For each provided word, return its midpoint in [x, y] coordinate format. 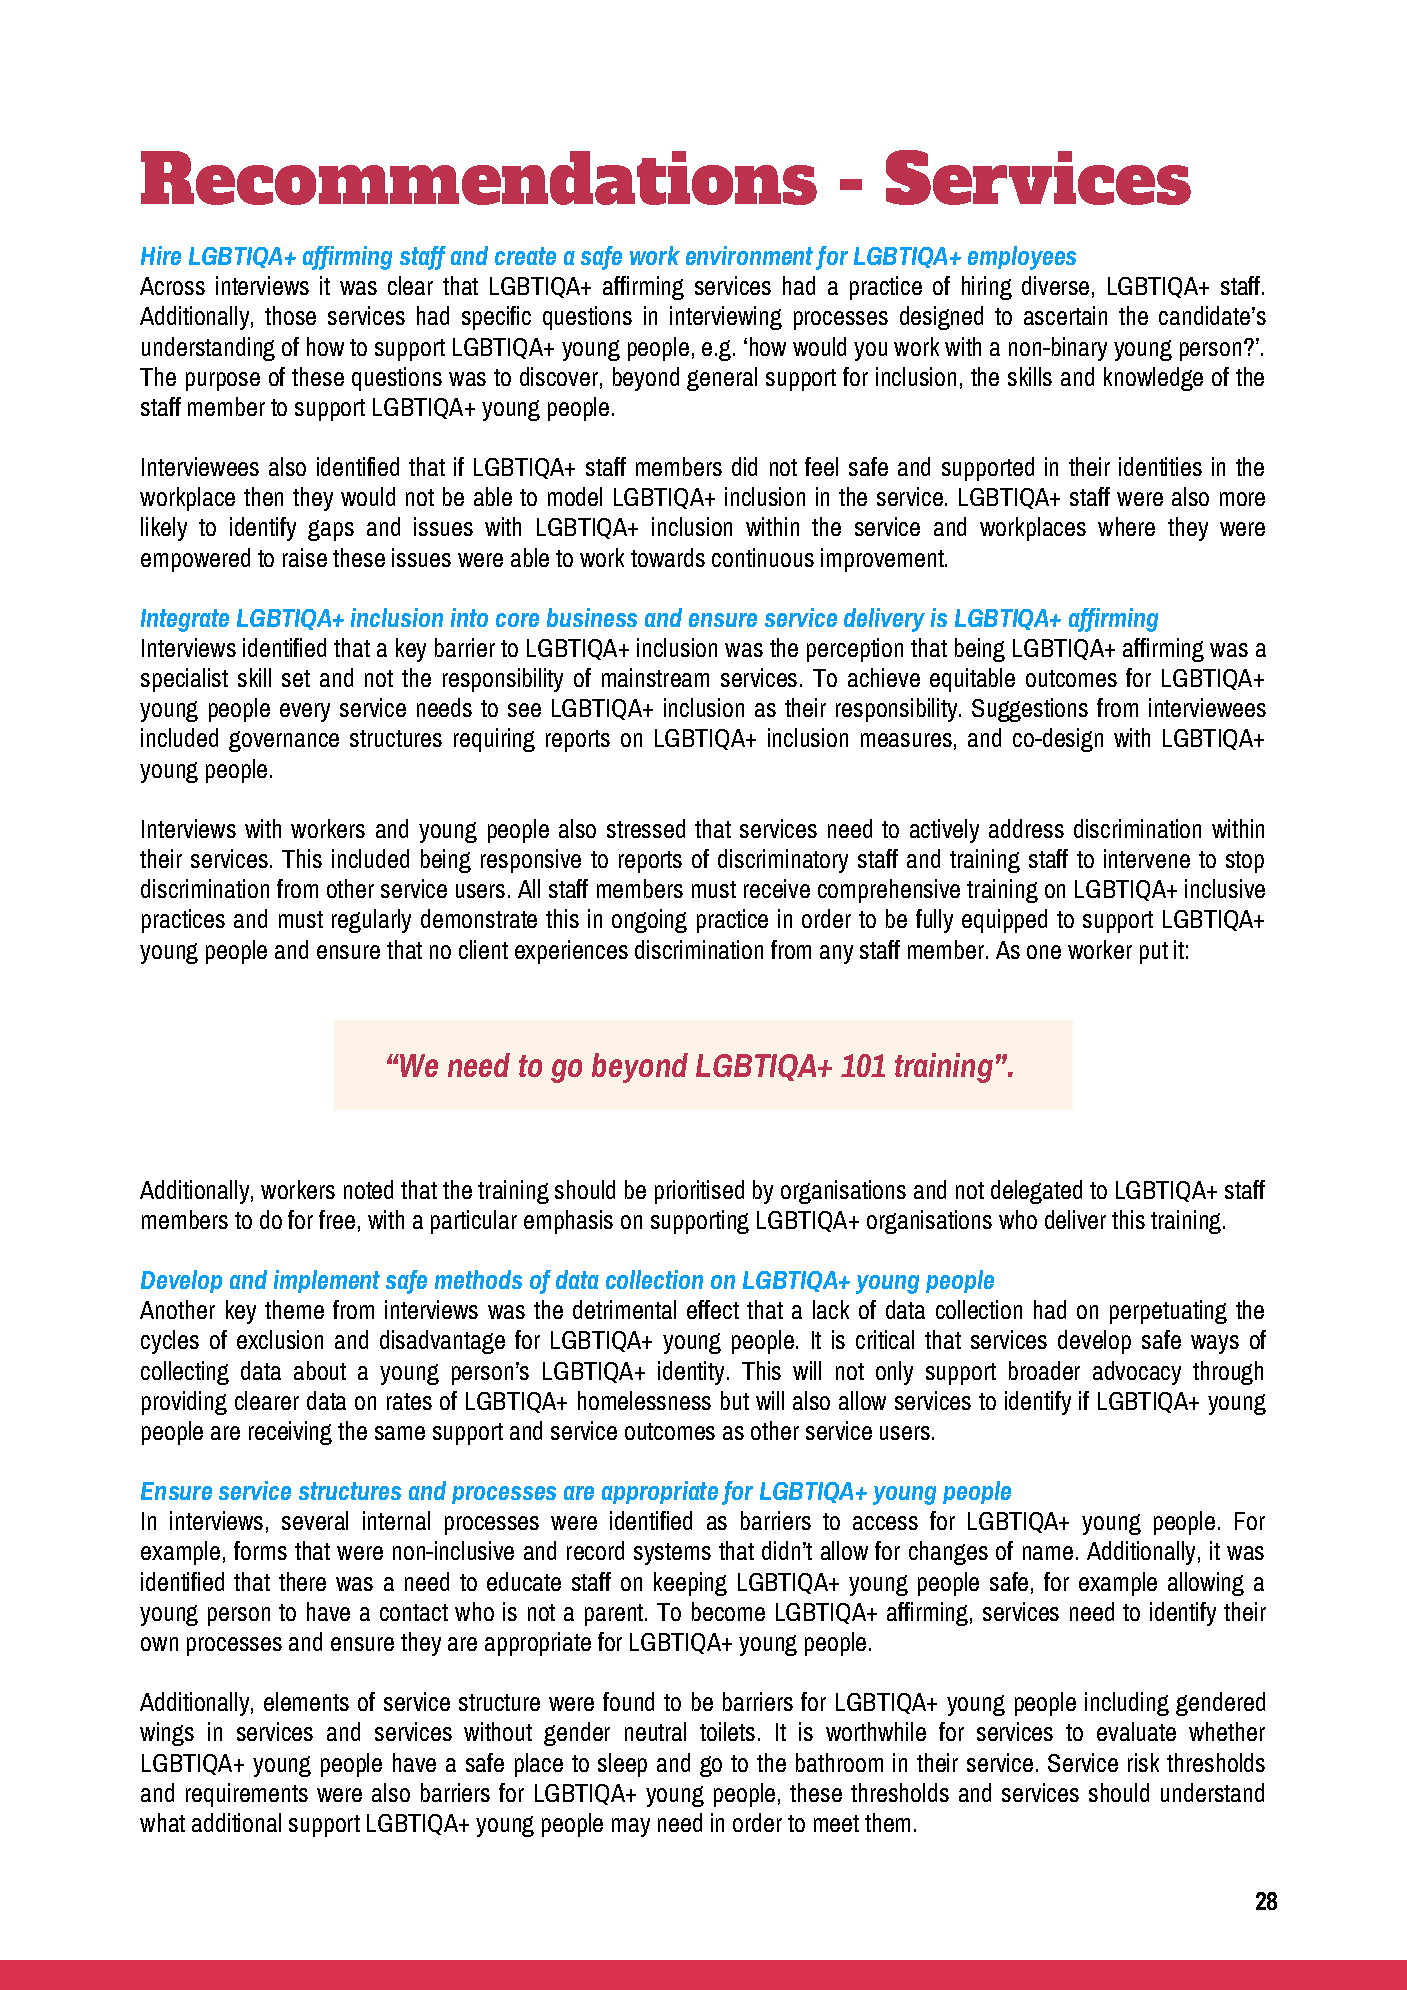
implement [327, 1281]
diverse [1055, 285]
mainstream [655, 677]
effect [713, 1309]
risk [1143, 1762]
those [290, 315]
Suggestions [1030, 710]
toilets [727, 1731]
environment [749, 255]
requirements [247, 1795]
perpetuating [1168, 1312]
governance [284, 741]
